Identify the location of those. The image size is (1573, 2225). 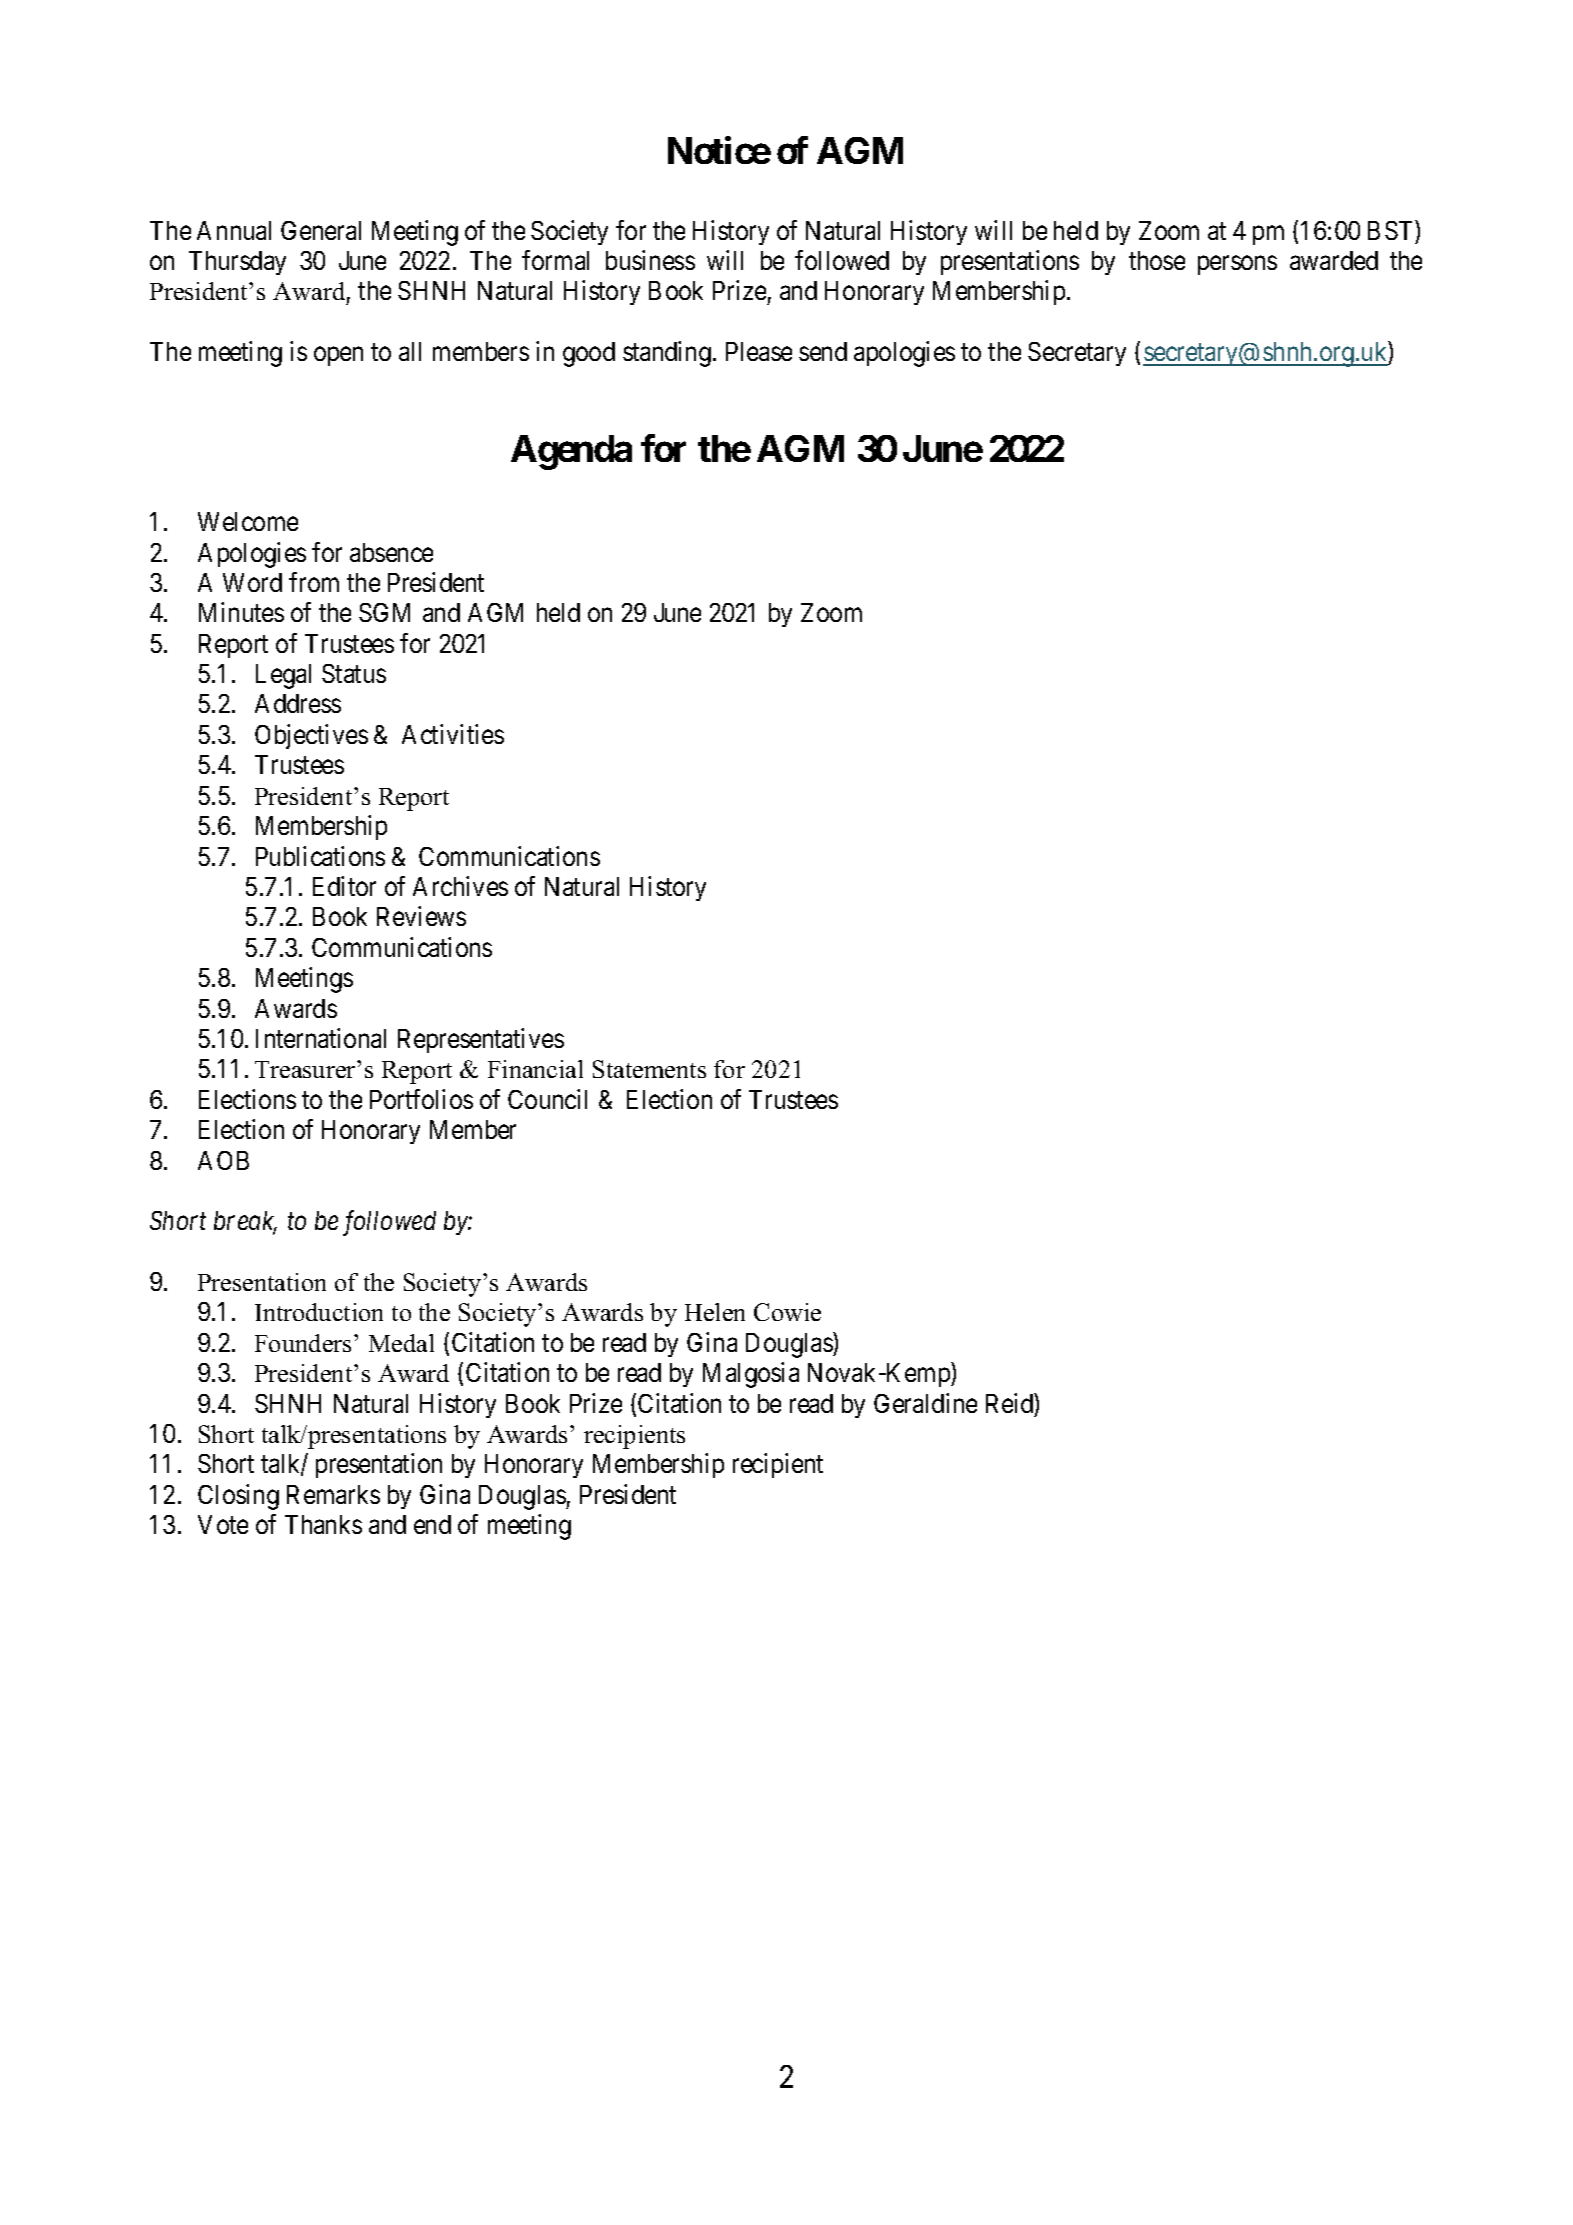
(1157, 260).
